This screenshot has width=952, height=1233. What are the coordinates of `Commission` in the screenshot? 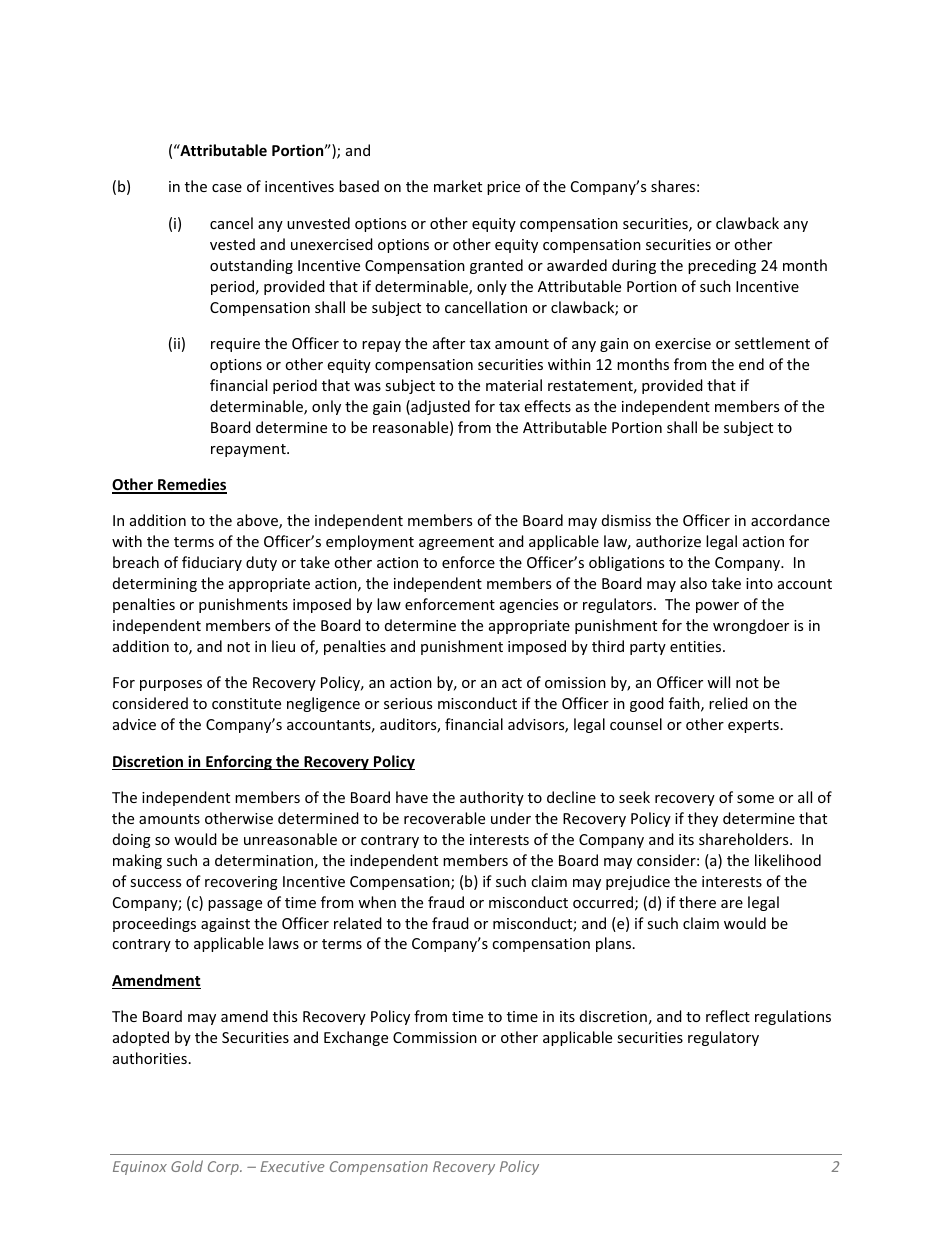 It's located at (435, 1037).
